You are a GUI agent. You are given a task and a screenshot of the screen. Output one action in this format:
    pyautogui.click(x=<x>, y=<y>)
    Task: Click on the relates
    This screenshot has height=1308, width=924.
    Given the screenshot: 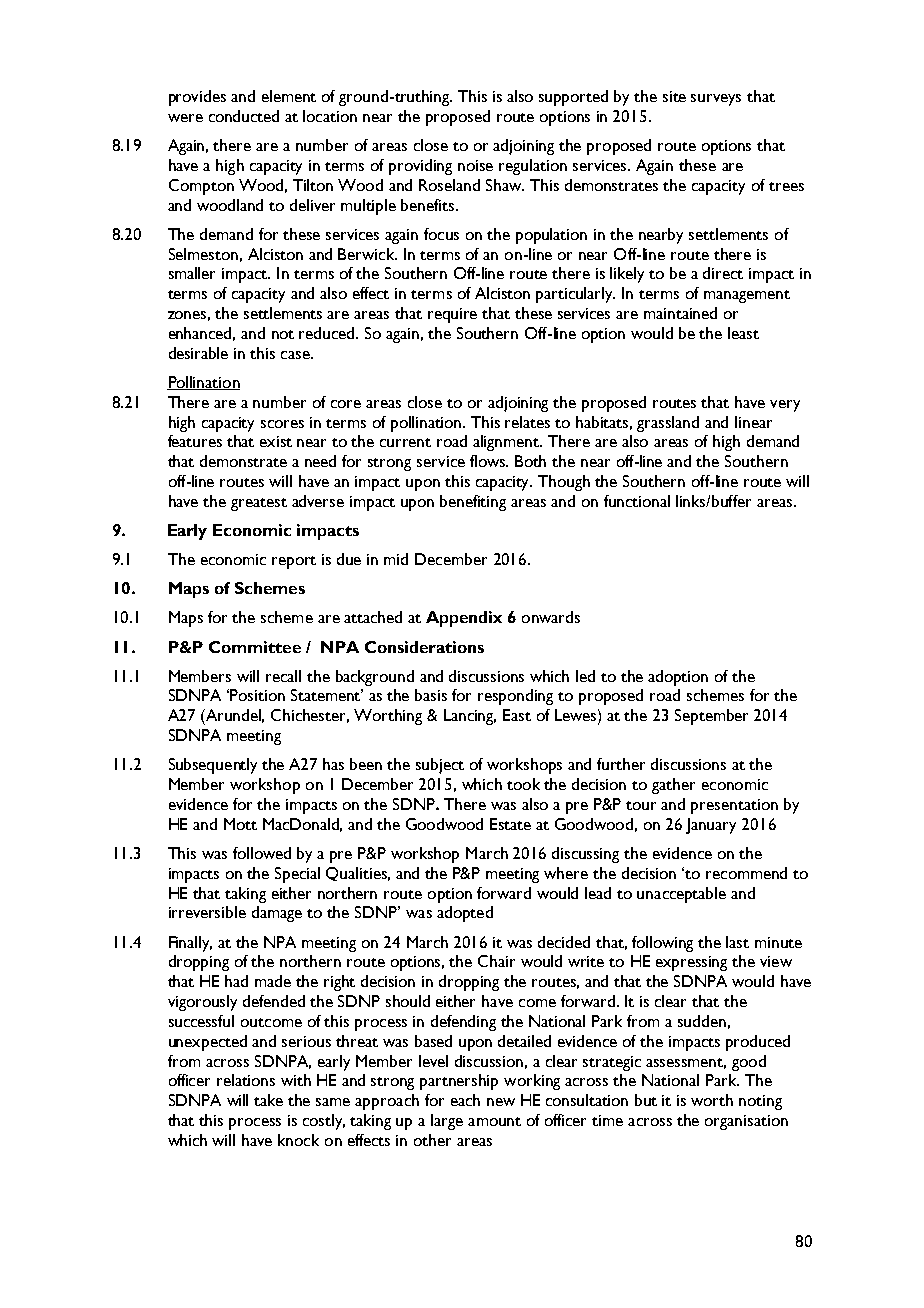 What is the action you would take?
    pyautogui.click(x=527, y=422)
